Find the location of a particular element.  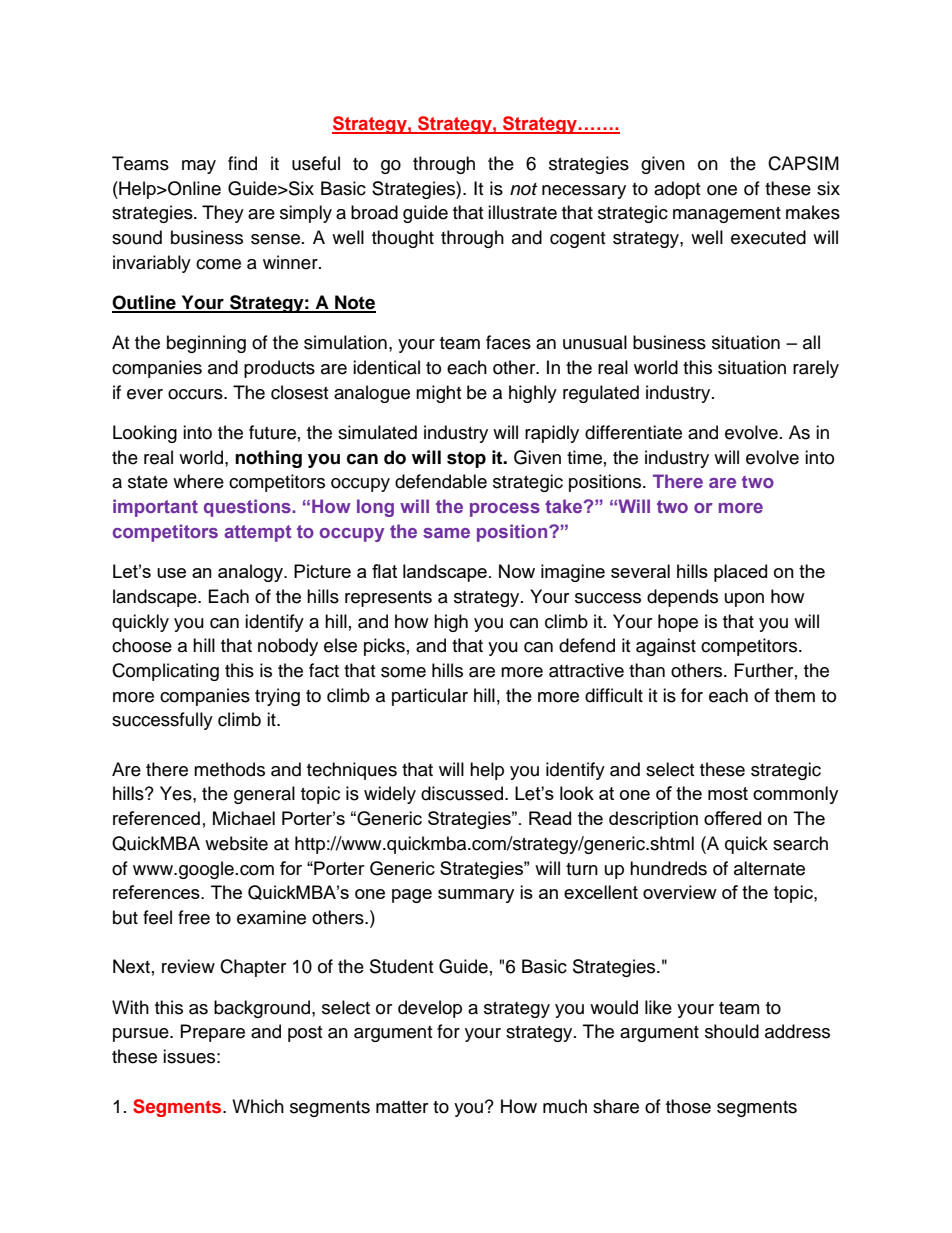

matter is located at coordinates (402, 1107).
